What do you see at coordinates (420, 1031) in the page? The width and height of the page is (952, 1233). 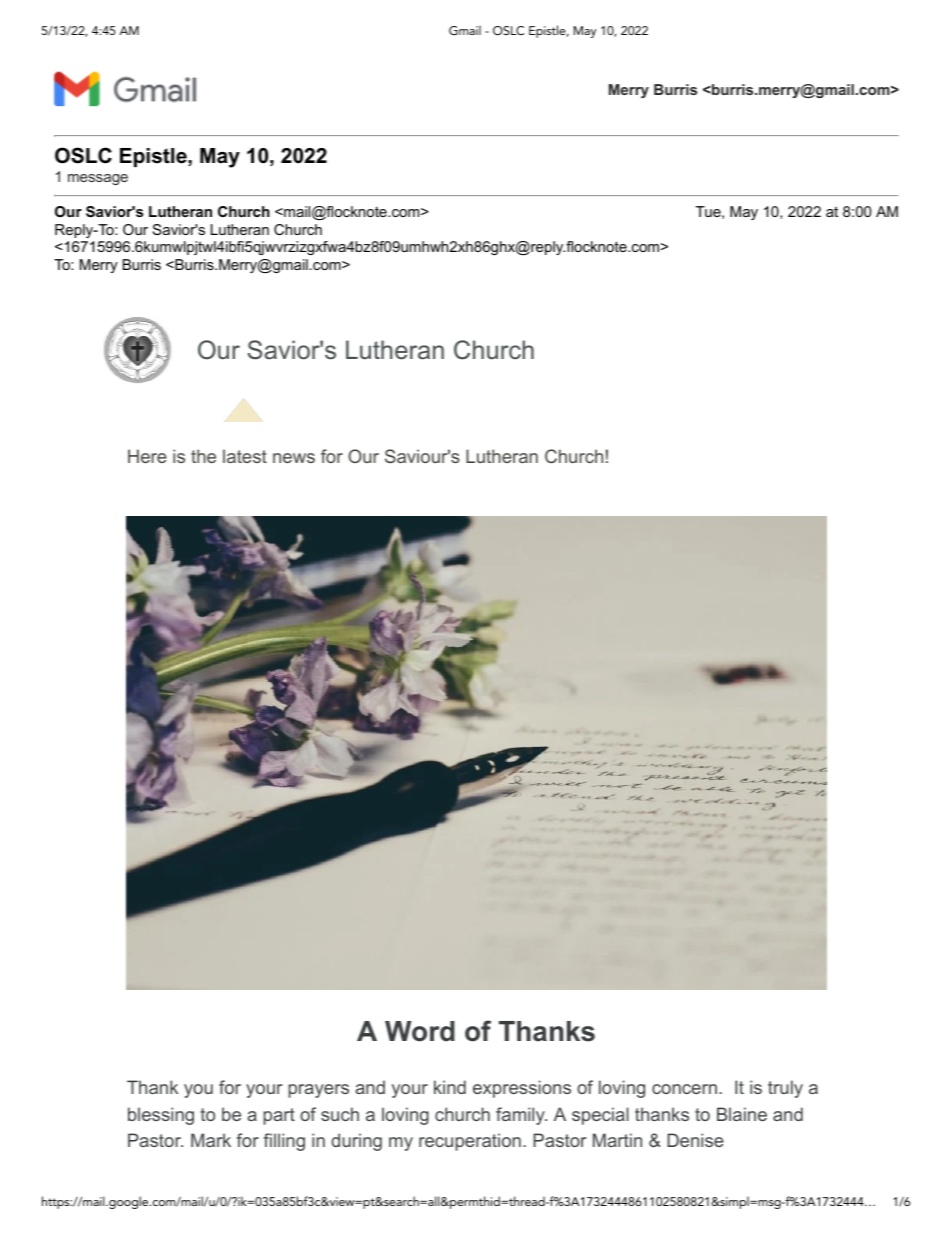 I see `Word` at bounding box center [420, 1031].
